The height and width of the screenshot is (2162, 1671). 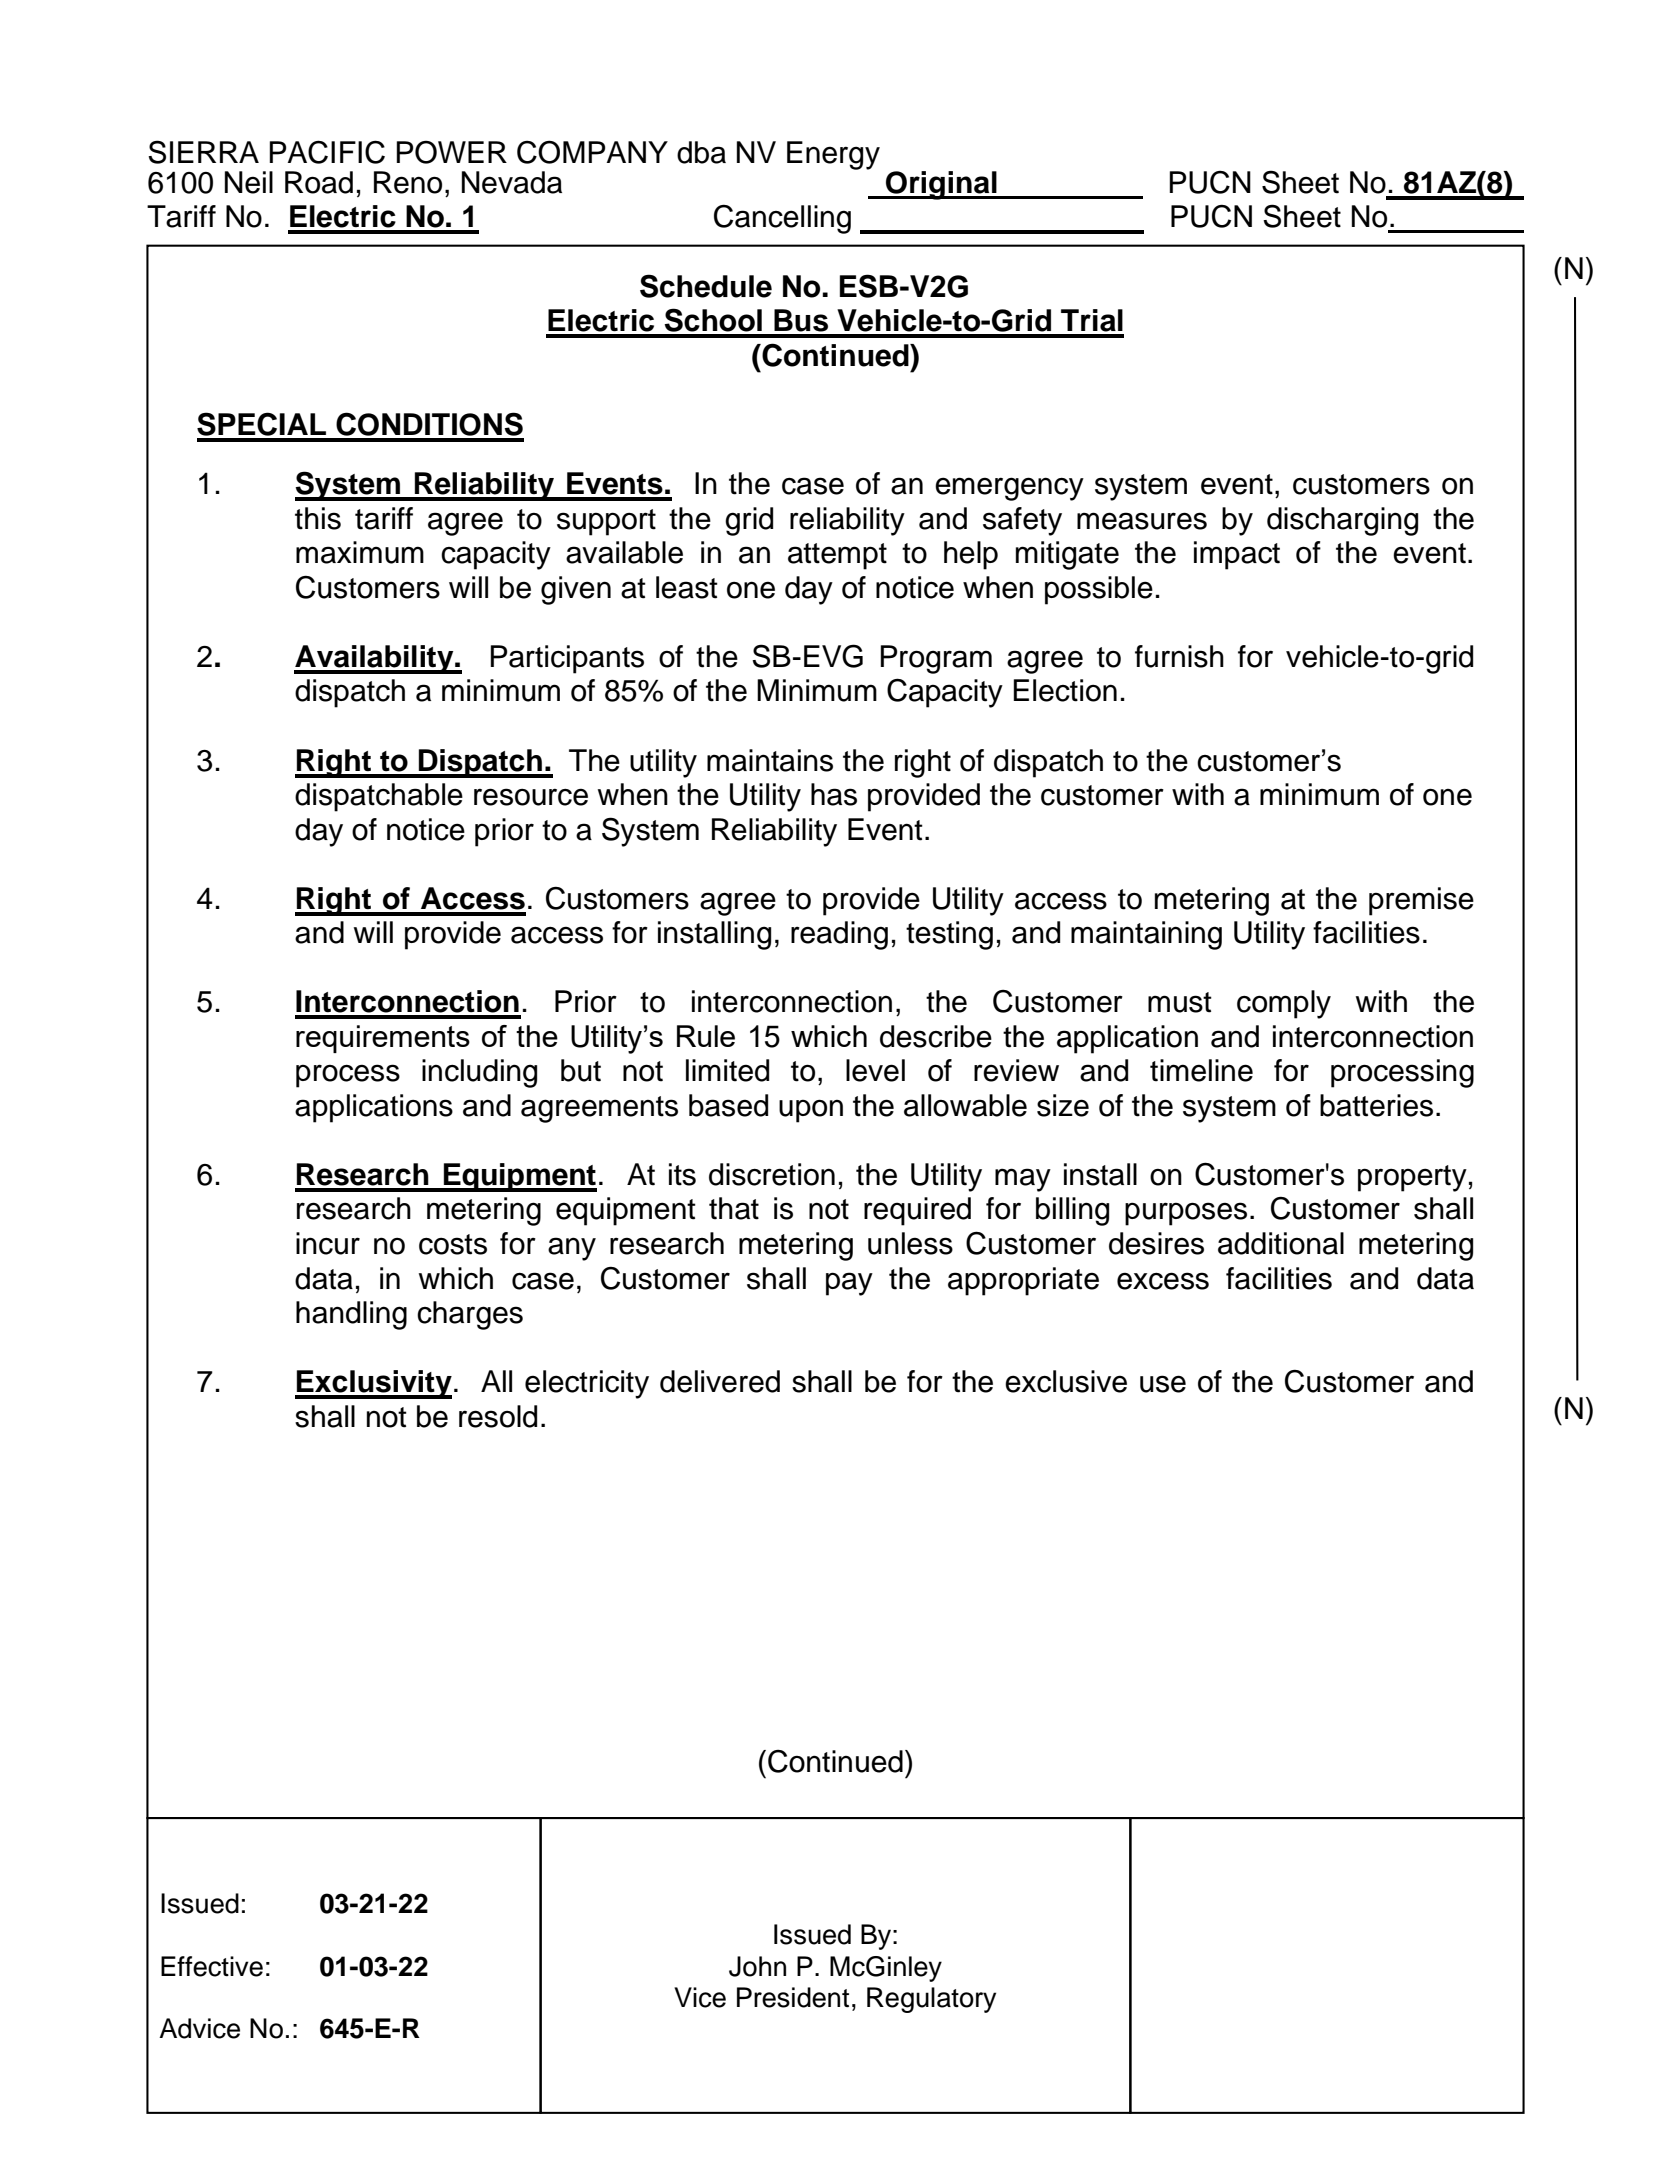 I want to click on Exclusivity, so click(x=373, y=1384).
